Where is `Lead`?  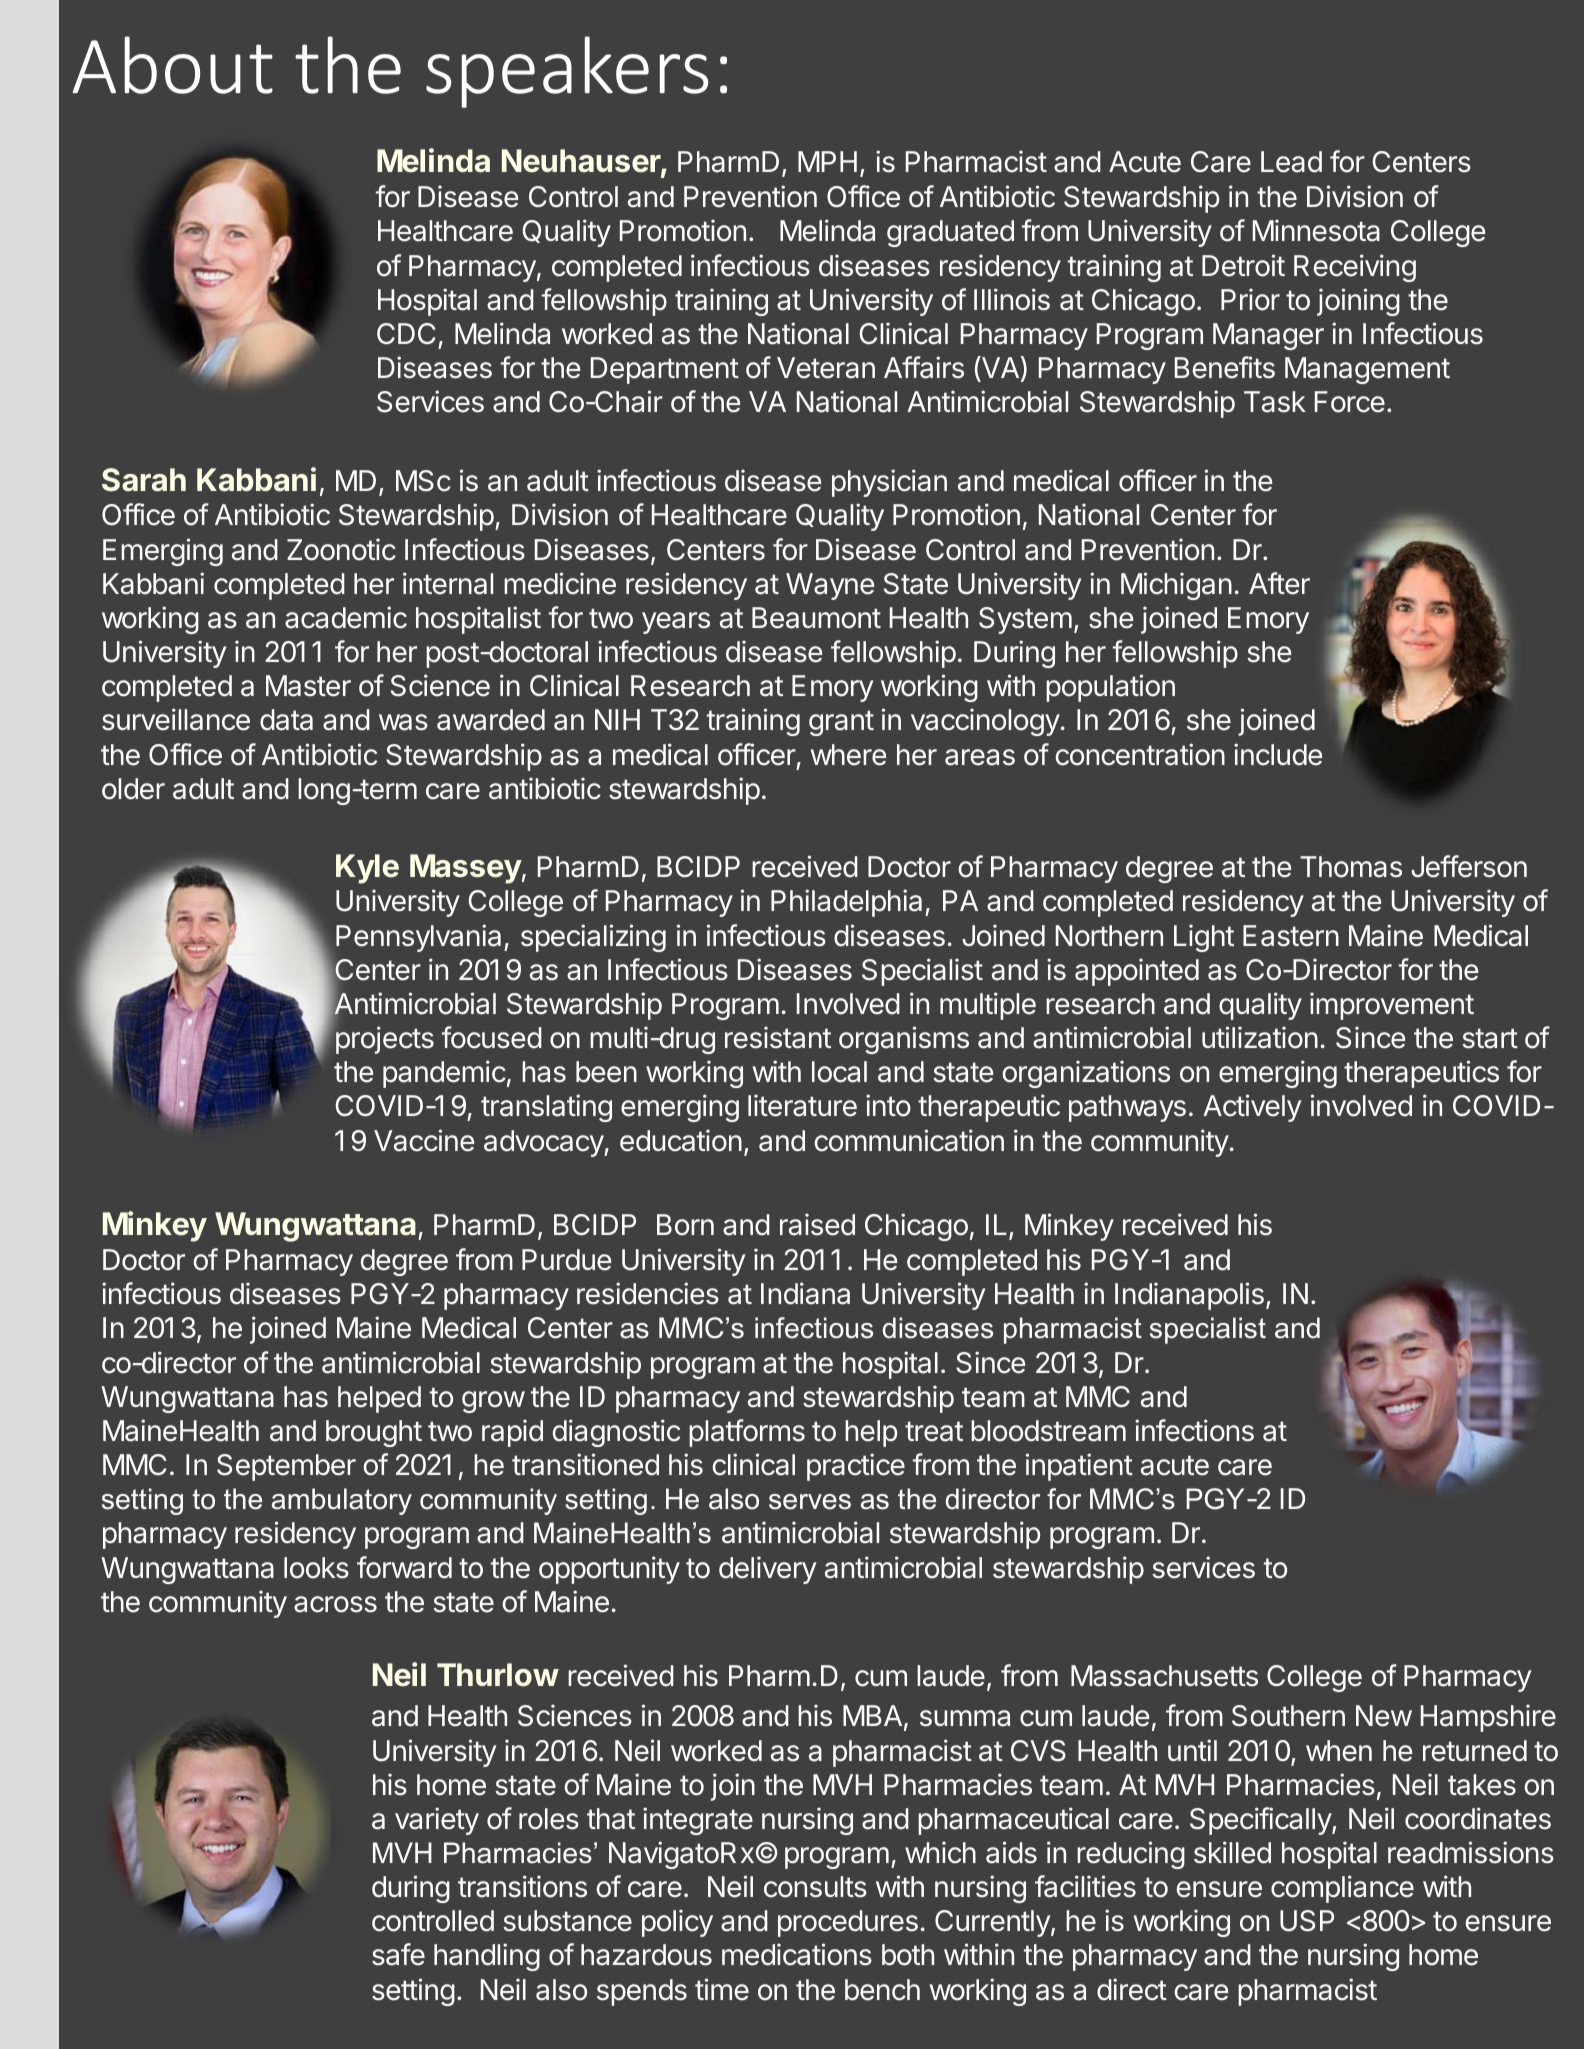 Lead is located at coordinates (1291, 162).
